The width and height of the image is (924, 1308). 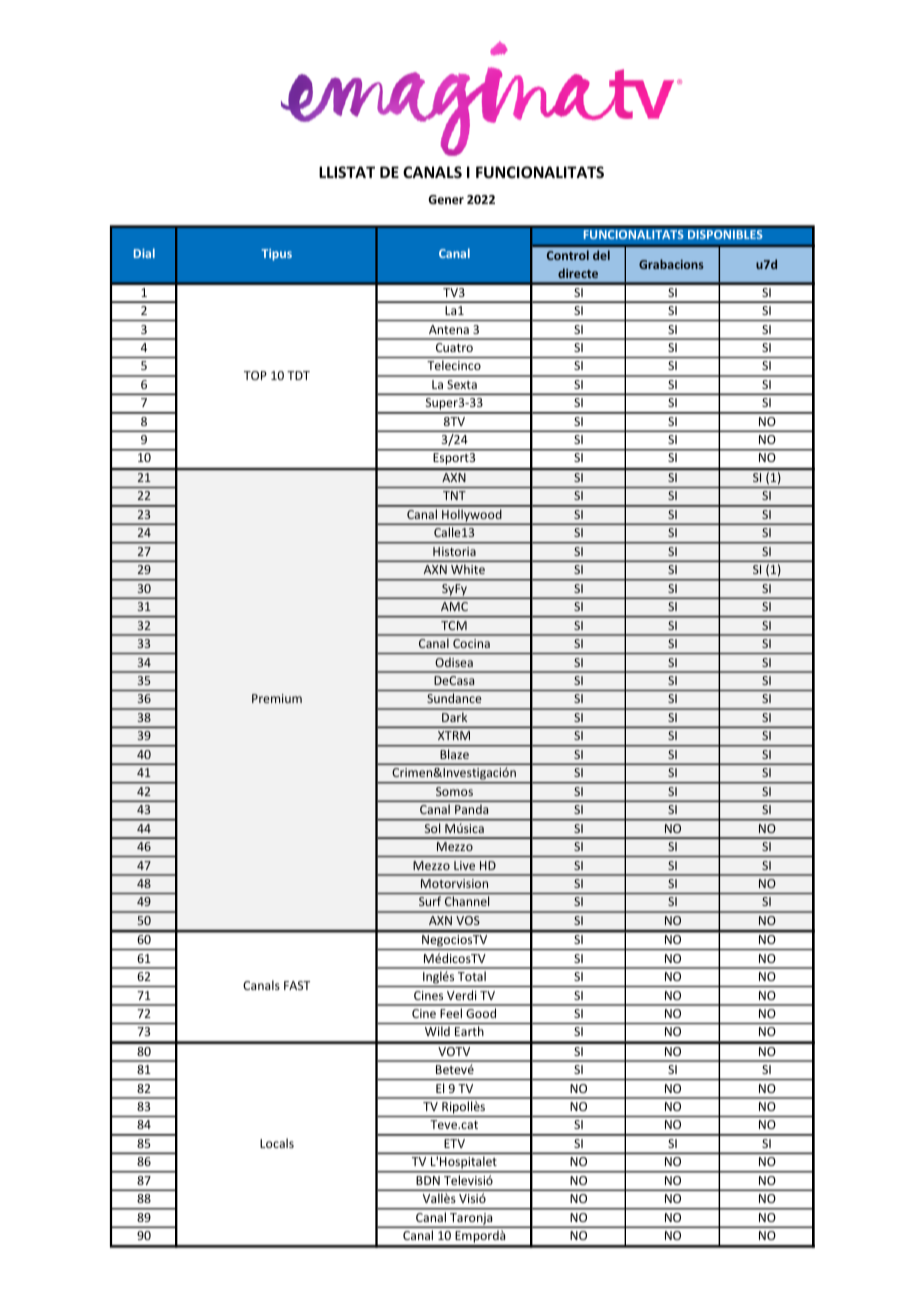 I want to click on Locals, so click(x=277, y=1143).
